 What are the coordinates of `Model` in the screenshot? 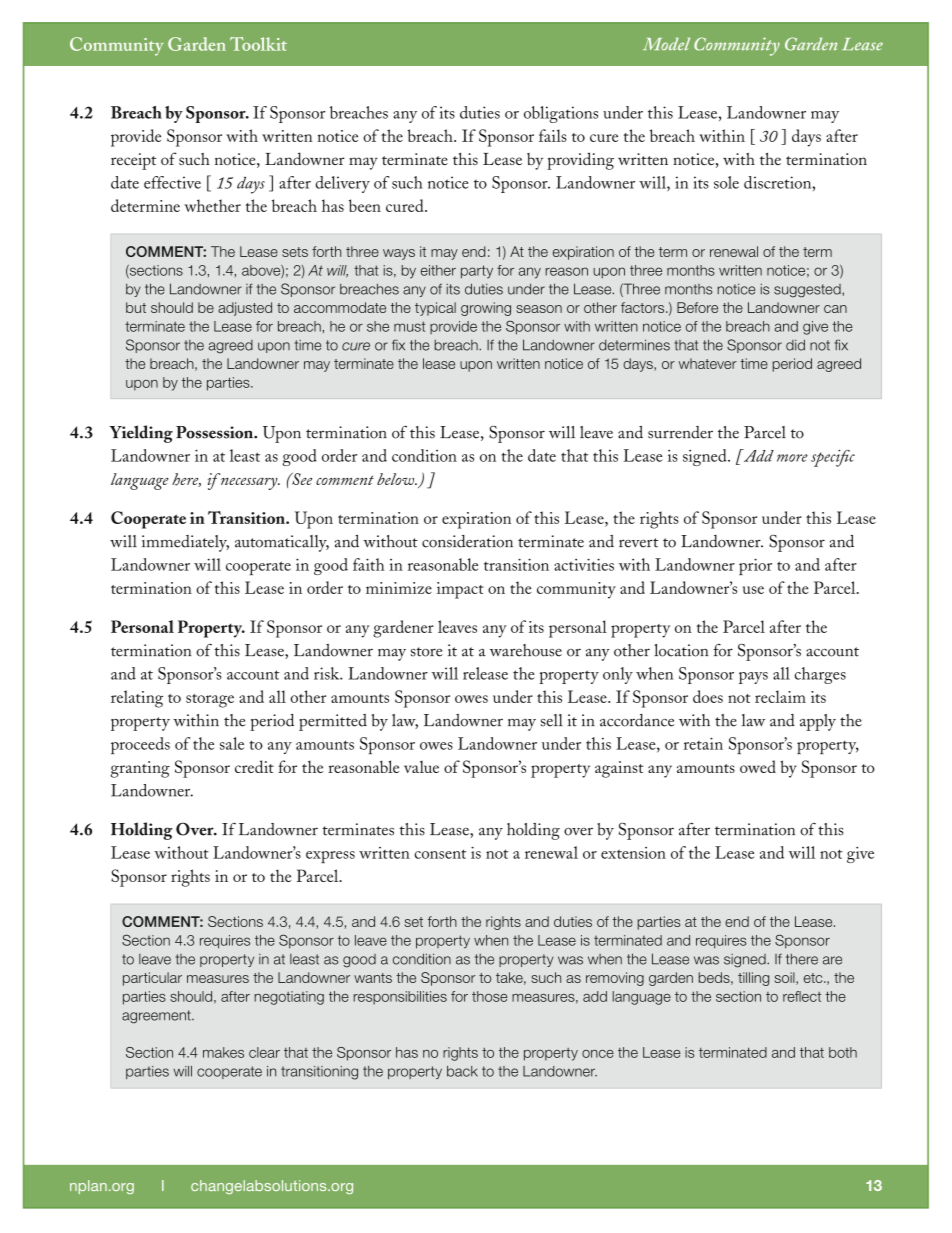 It's located at (666, 44).
